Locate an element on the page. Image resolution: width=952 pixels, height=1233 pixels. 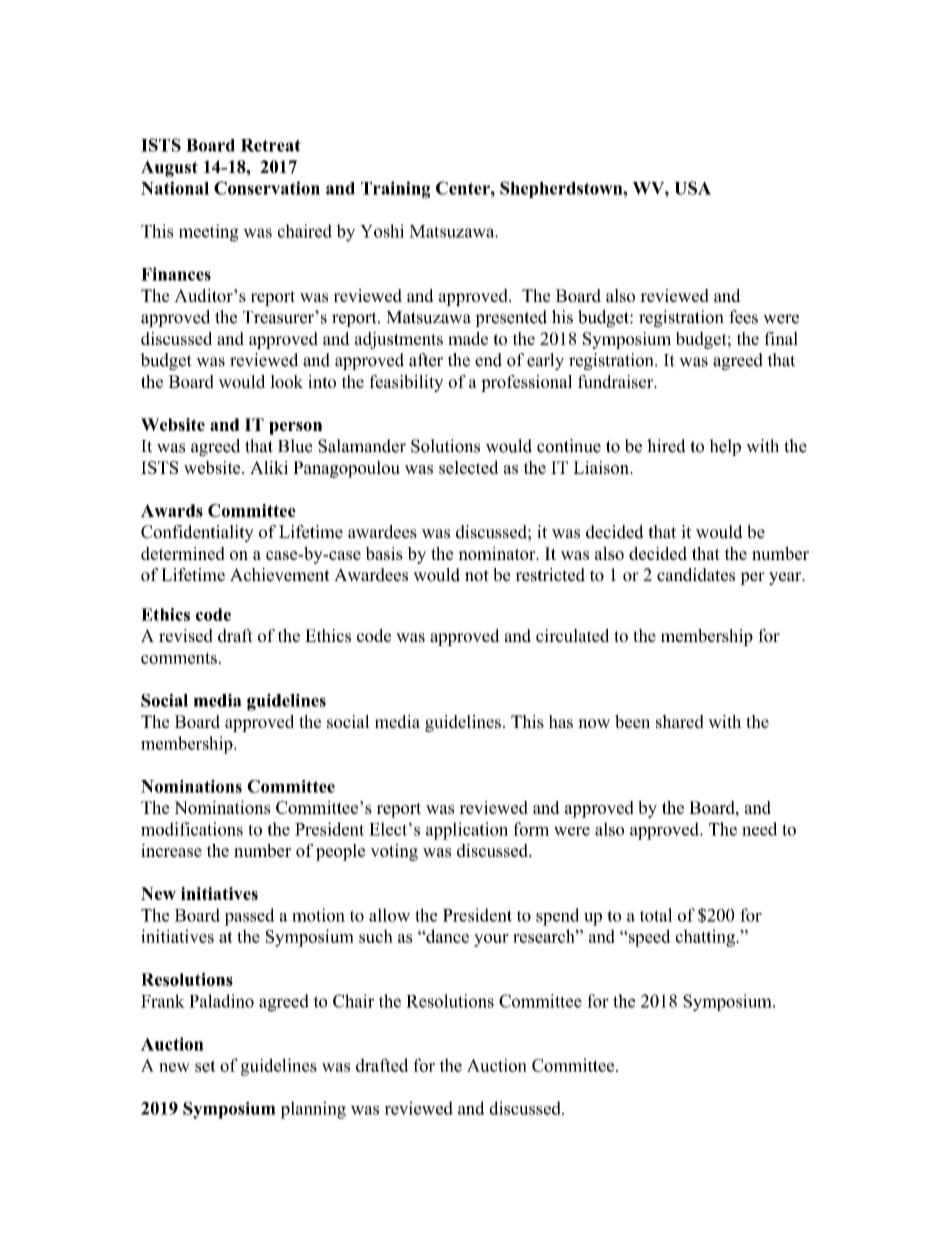
planning is located at coordinates (313, 1110).
